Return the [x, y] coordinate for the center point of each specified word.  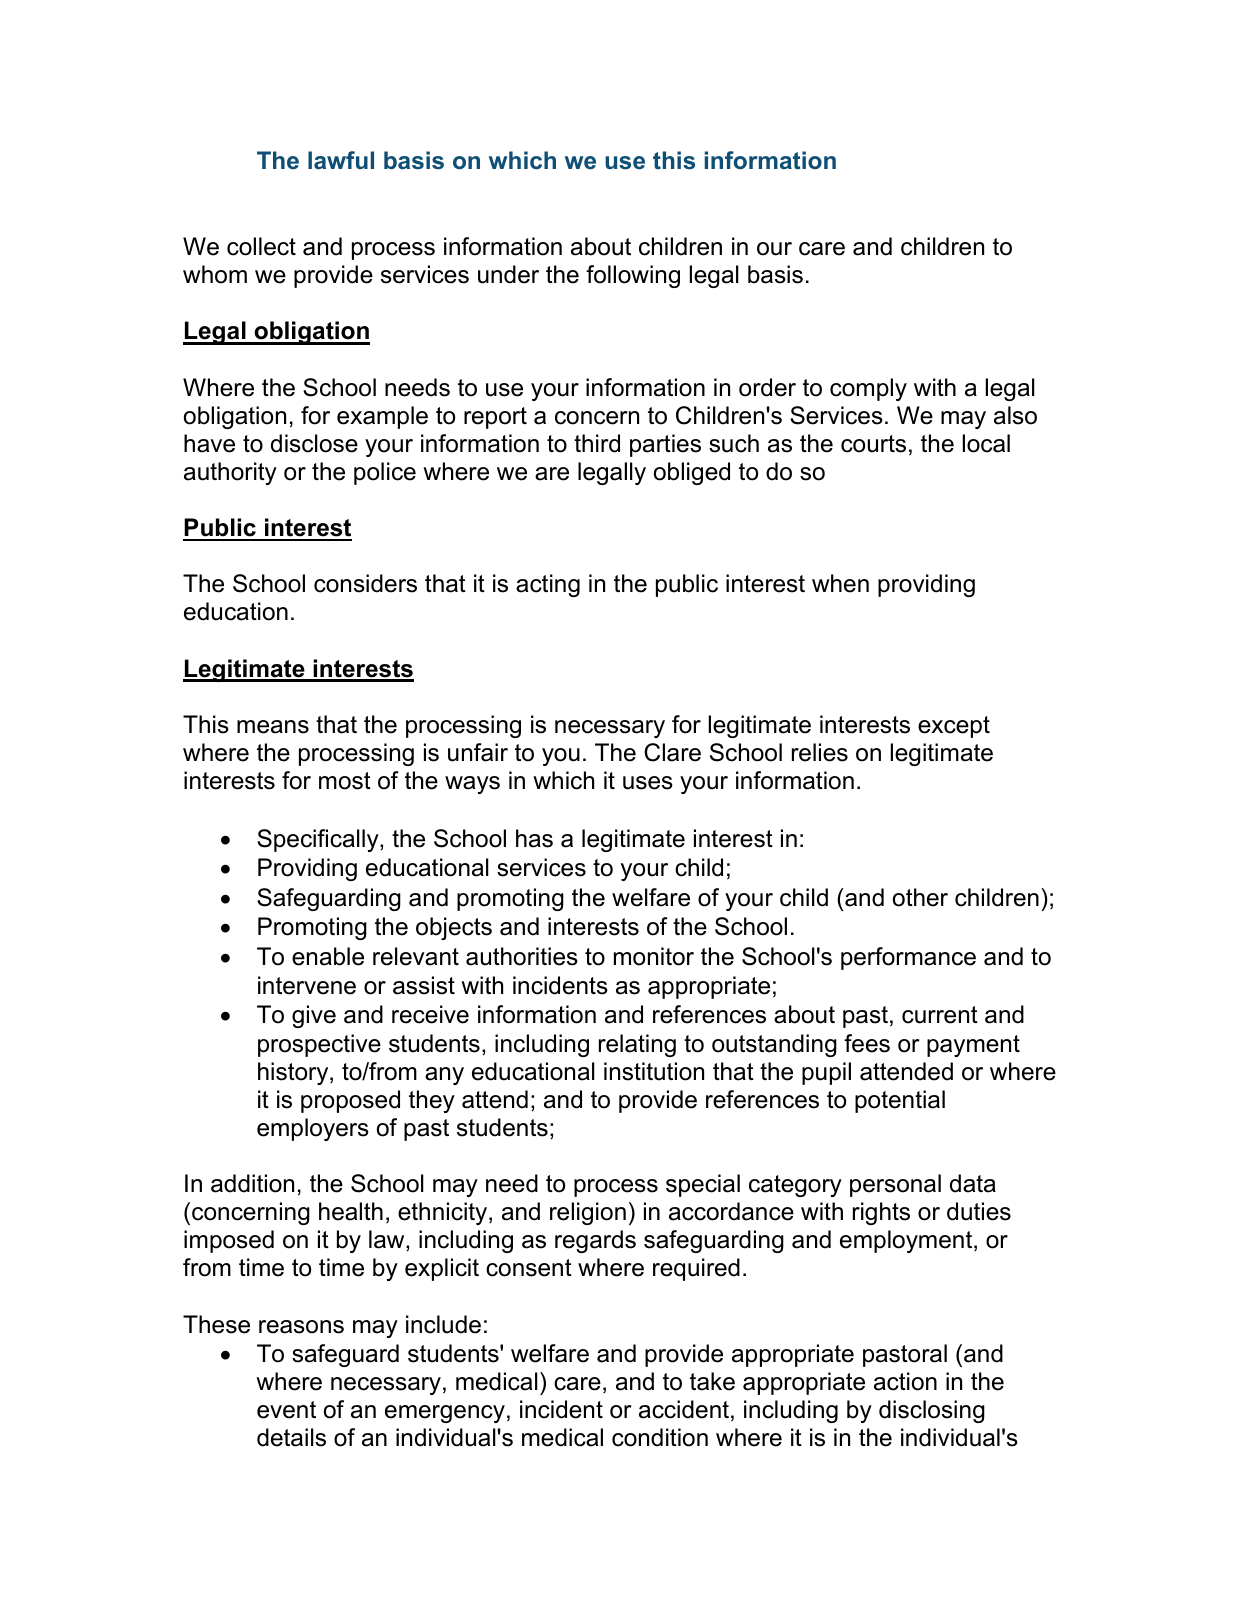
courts [873, 444]
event [286, 1410]
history [294, 1073]
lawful [341, 160]
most [345, 781]
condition [660, 1437]
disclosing [932, 1411]
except [954, 727]
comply [868, 389]
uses [648, 783]
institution [654, 1071]
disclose [314, 443]
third [597, 443]
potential [900, 1101]
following [633, 276]
